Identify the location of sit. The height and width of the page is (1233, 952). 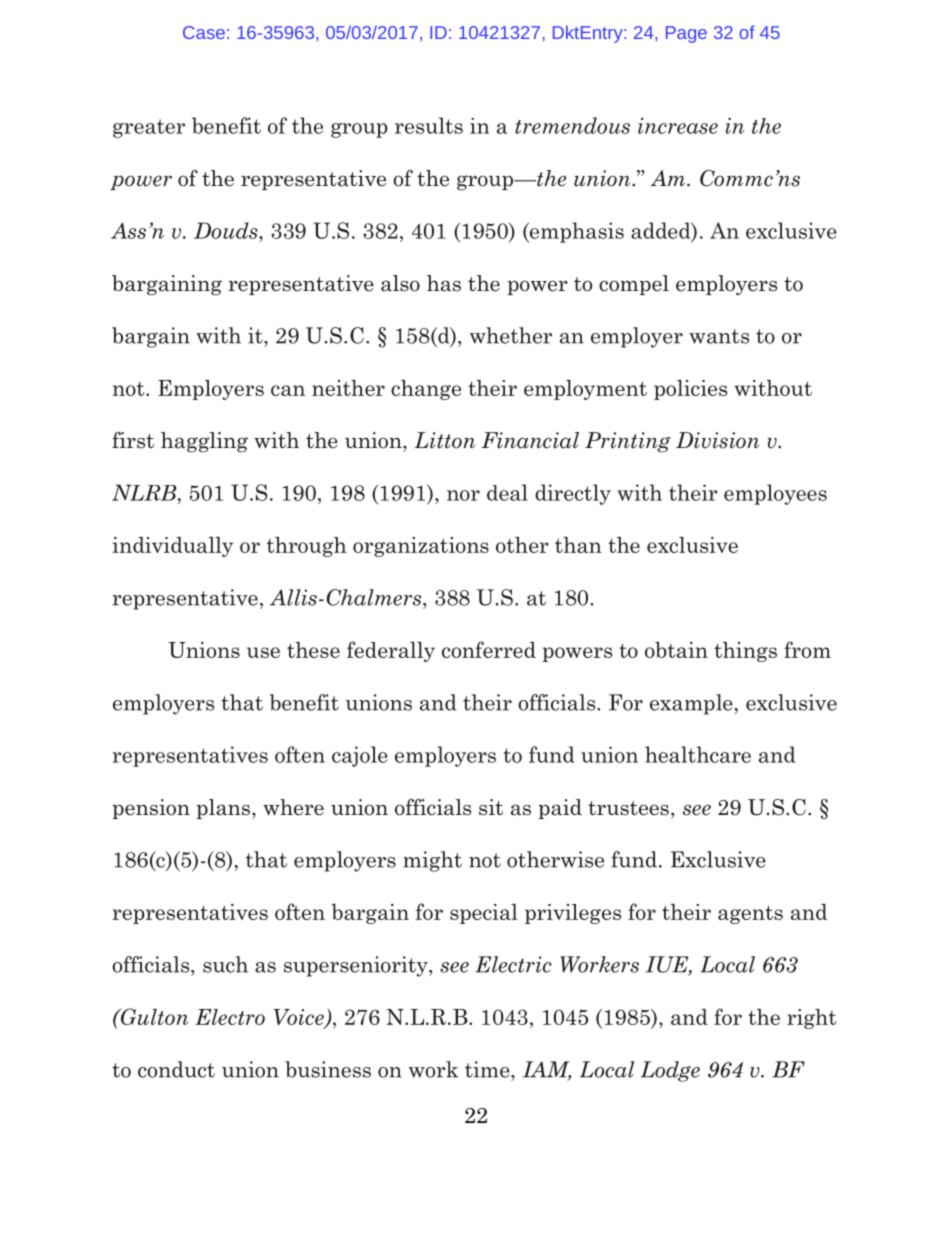
(491, 807).
